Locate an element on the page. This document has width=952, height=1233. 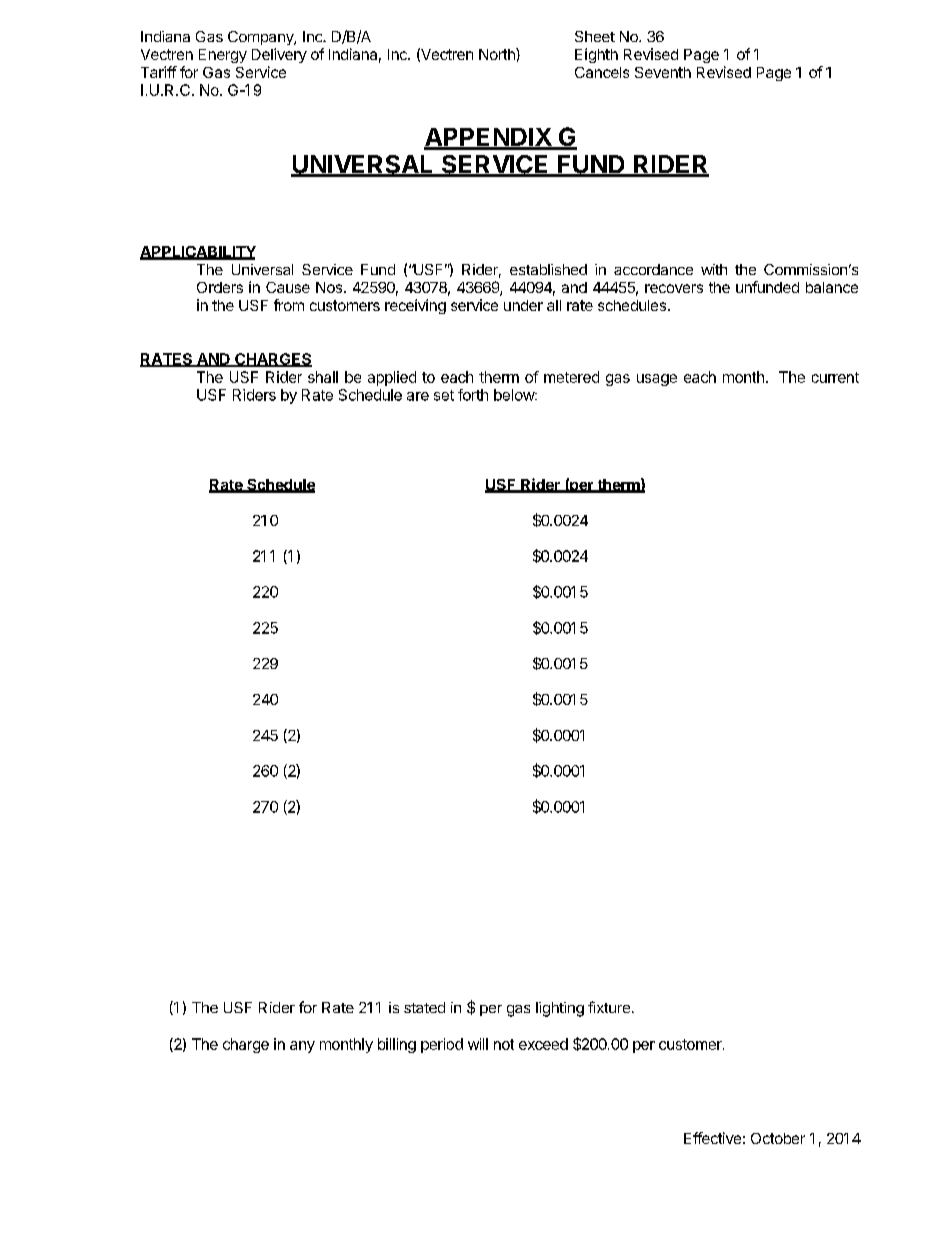
not is located at coordinates (504, 1044).
